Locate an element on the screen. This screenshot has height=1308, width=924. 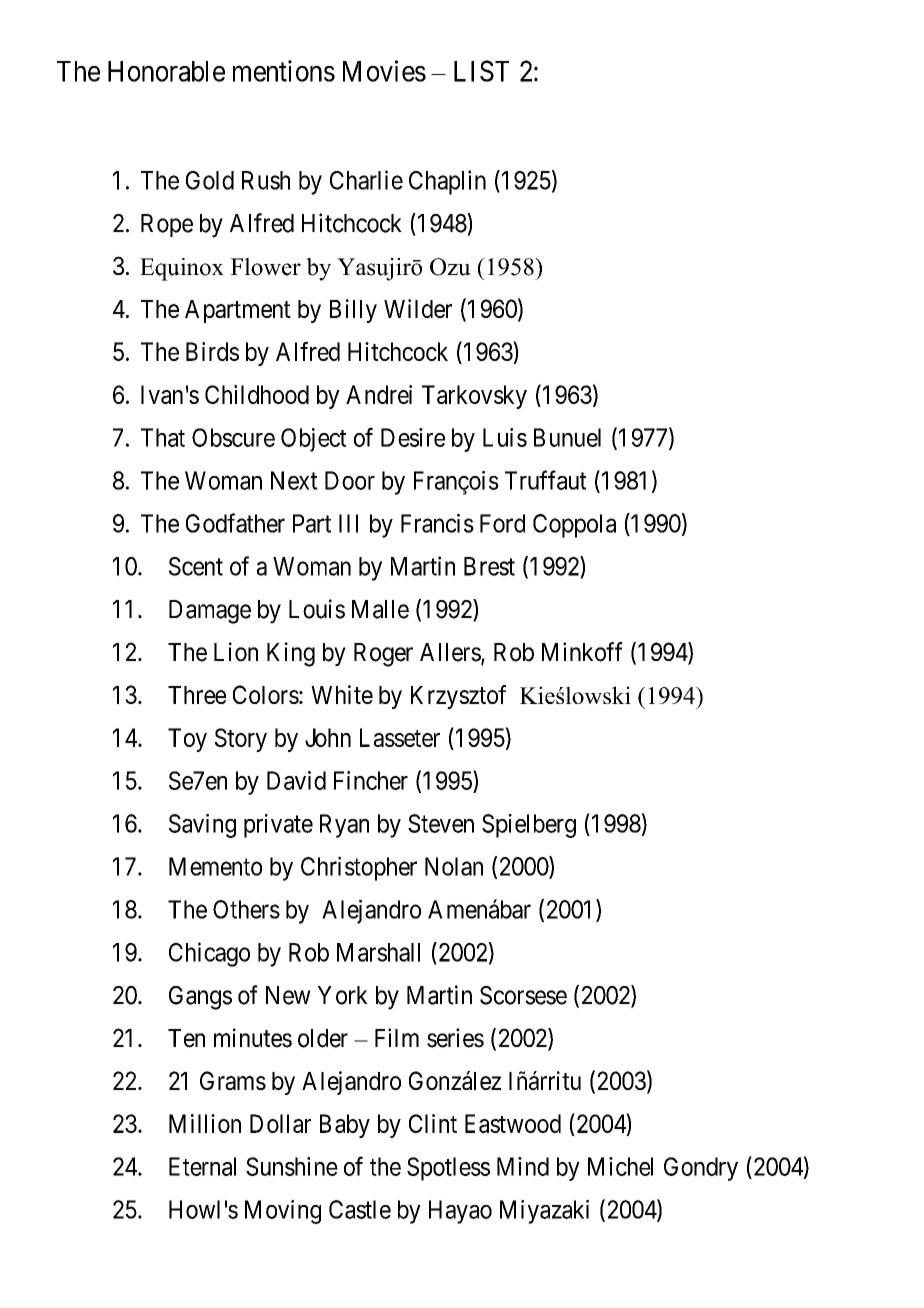
Roger is located at coordinates (383, 655).
